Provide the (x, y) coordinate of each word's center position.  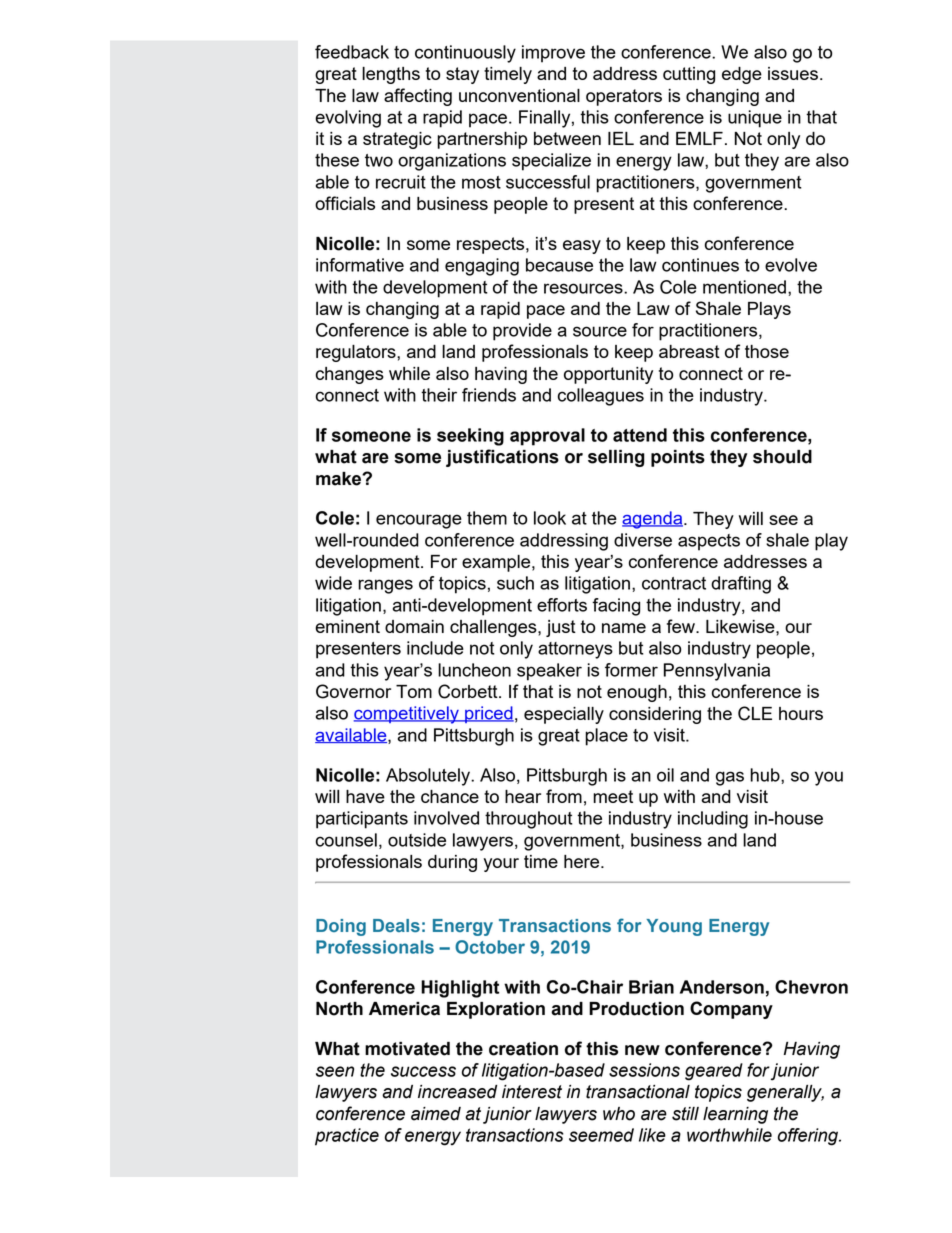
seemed (601, 1135)
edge (742, 75)
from (564, 796)
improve (553, 54)
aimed (436, 1114)
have (365, 796)
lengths (391, 75)
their (439, 395)
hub (766, 775)
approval (547, 437)
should (782, 457)
